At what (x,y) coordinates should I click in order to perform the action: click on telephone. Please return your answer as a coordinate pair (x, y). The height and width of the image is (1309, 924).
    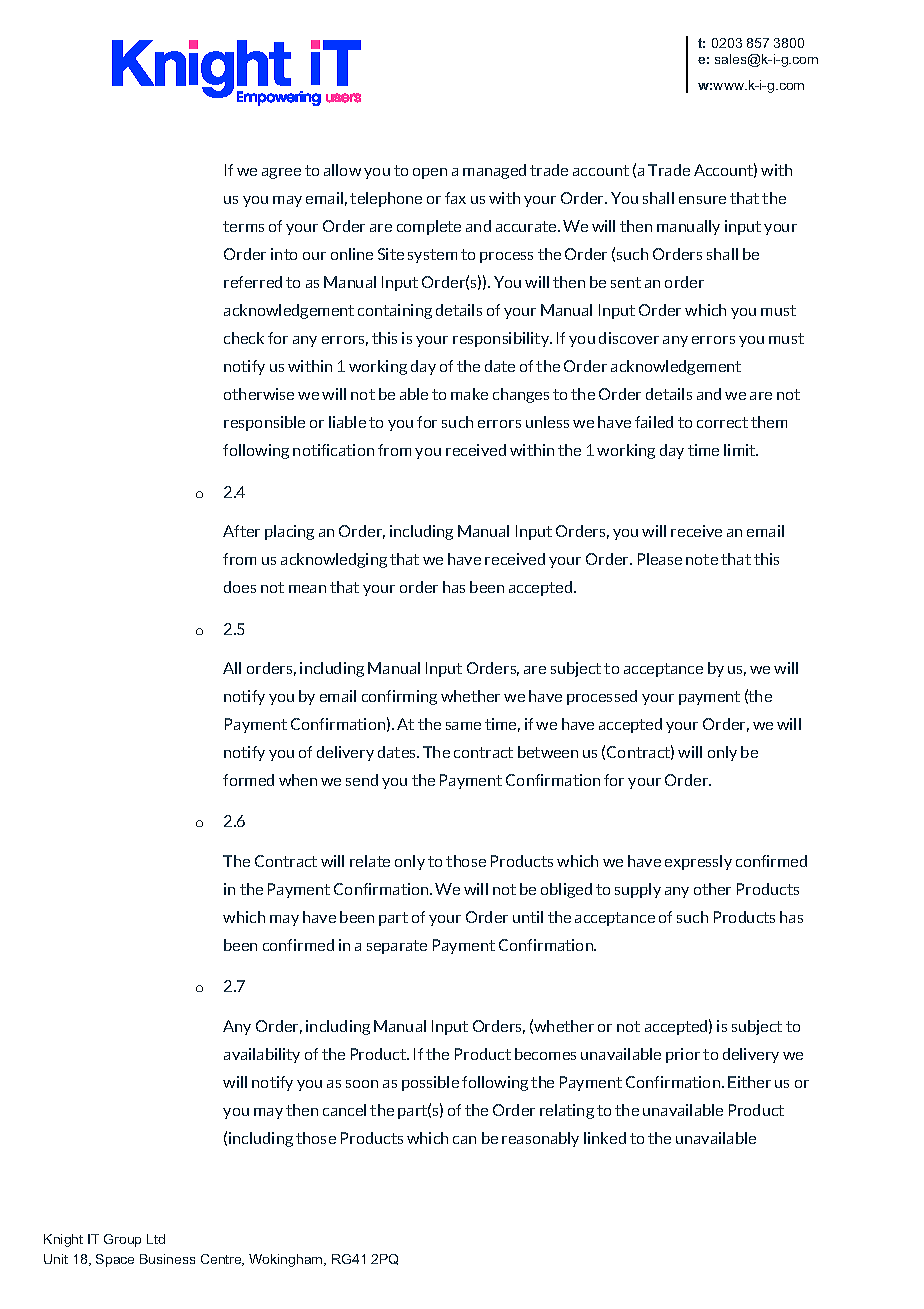
    Looking at the image, I should click on (386, 199).
